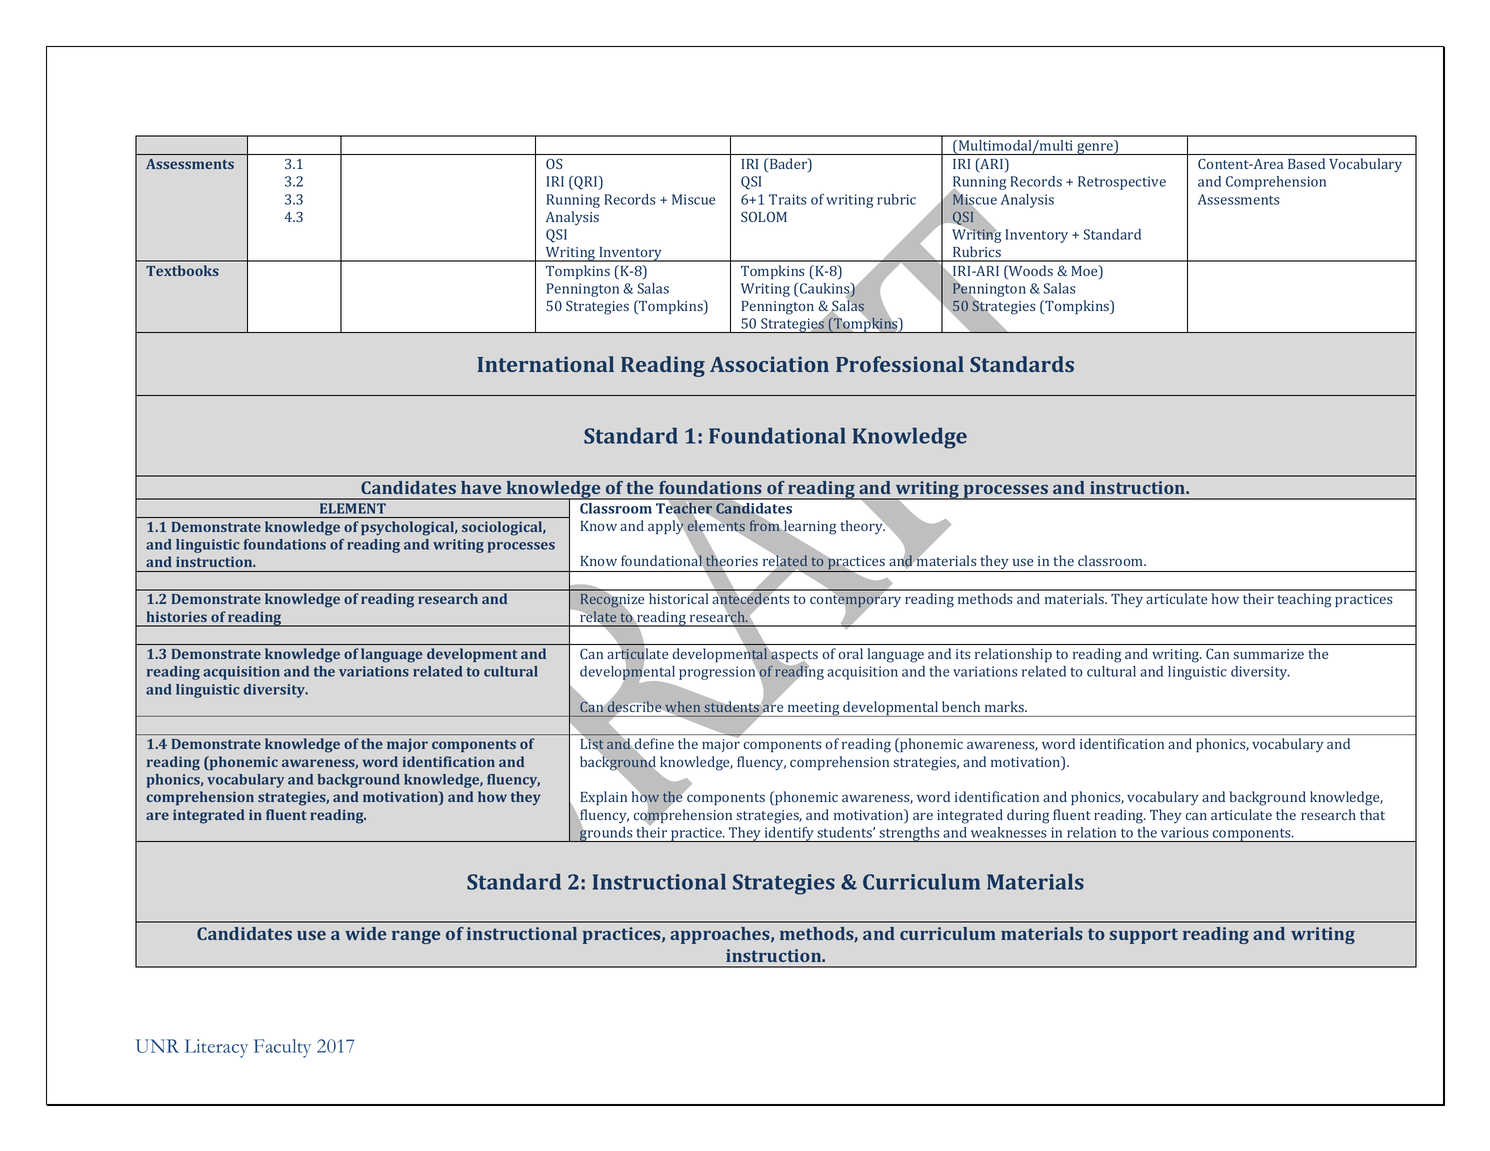 This page has width=1490, height=1151. Describe the element at coordinates (1268, 654) in the page. I see `summarize` at that location.
